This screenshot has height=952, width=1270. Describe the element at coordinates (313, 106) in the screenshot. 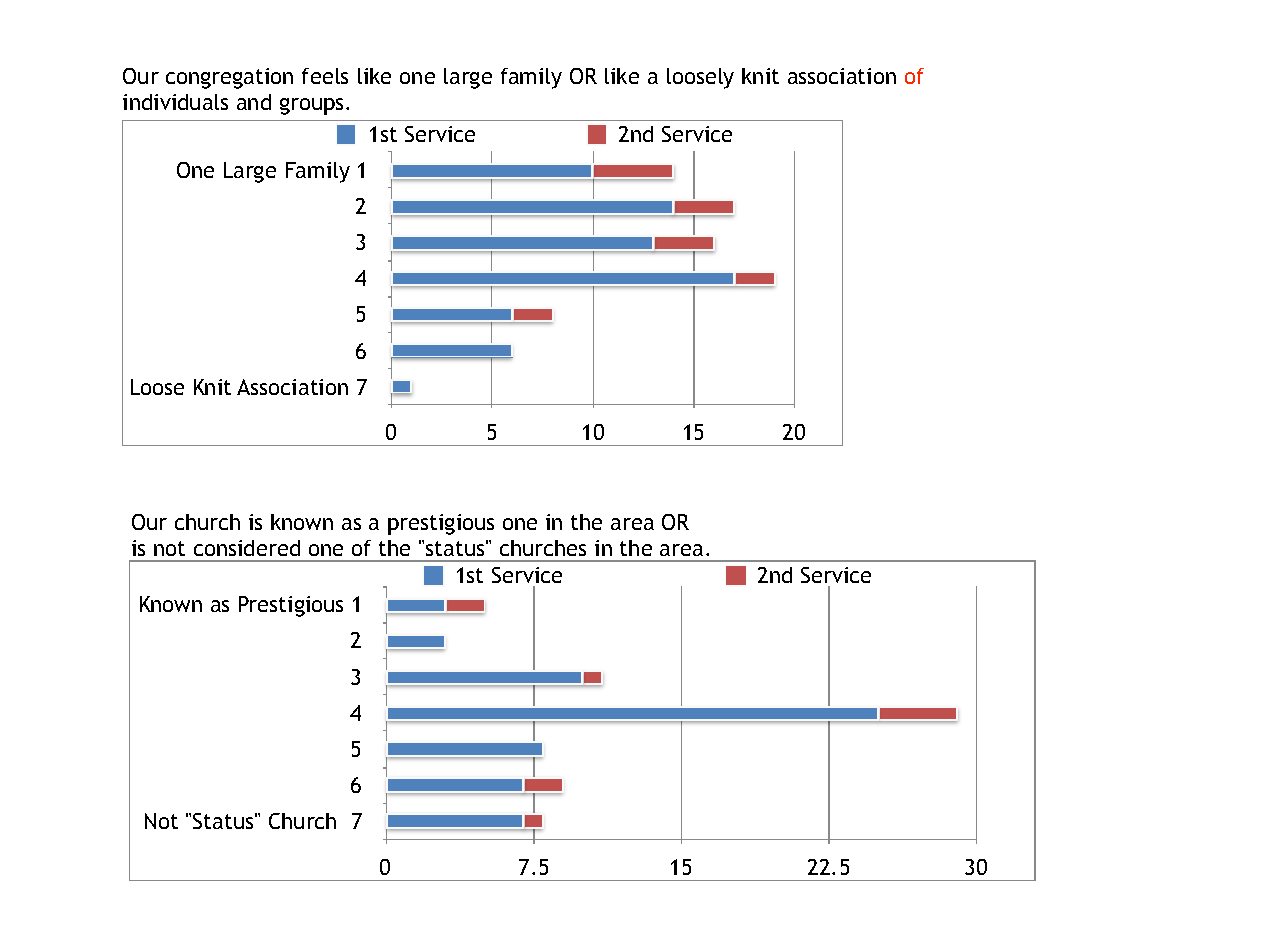

I see `groups` at that location.
